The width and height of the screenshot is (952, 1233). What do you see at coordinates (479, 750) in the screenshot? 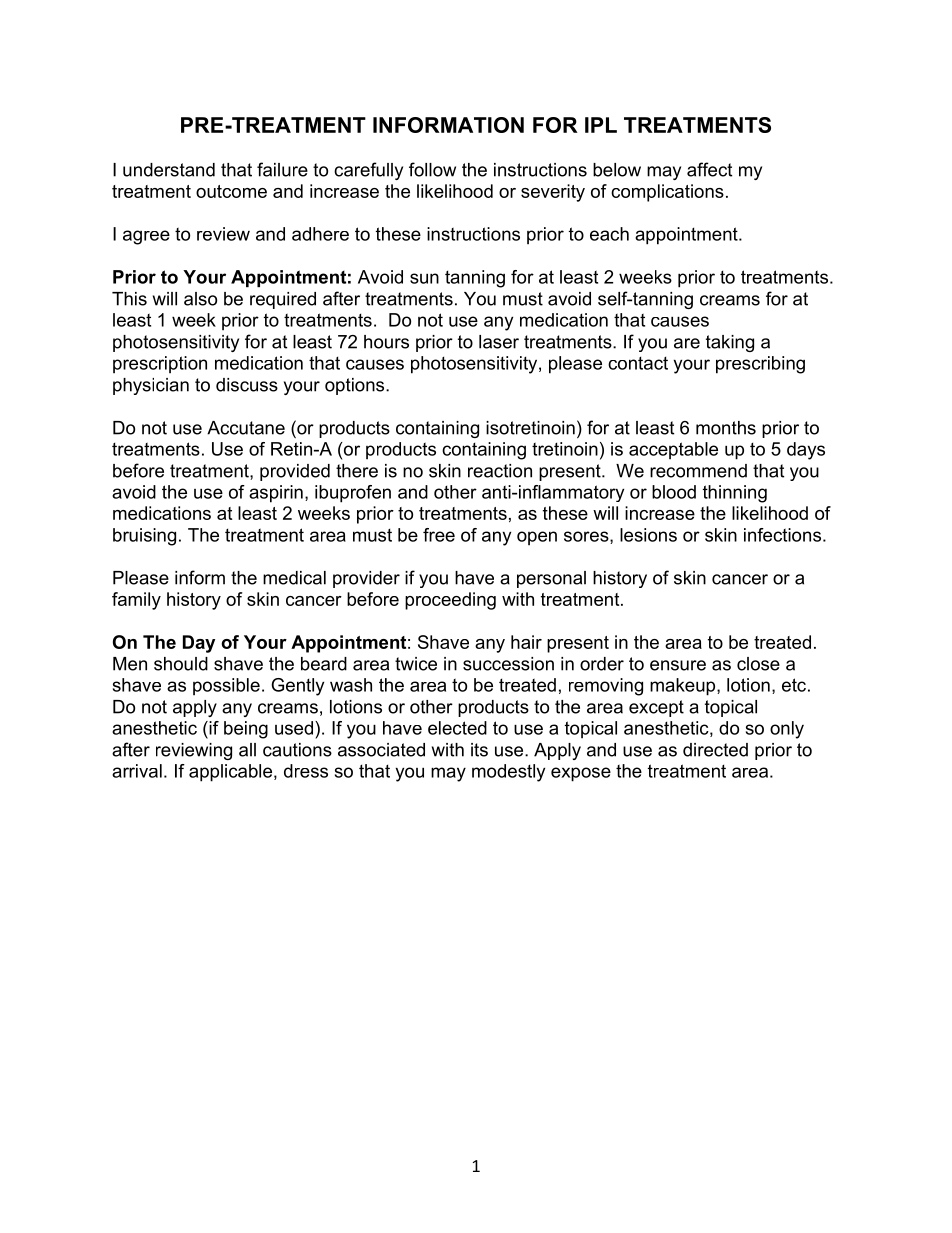
I see `its` at bounding box center [479, 750].
